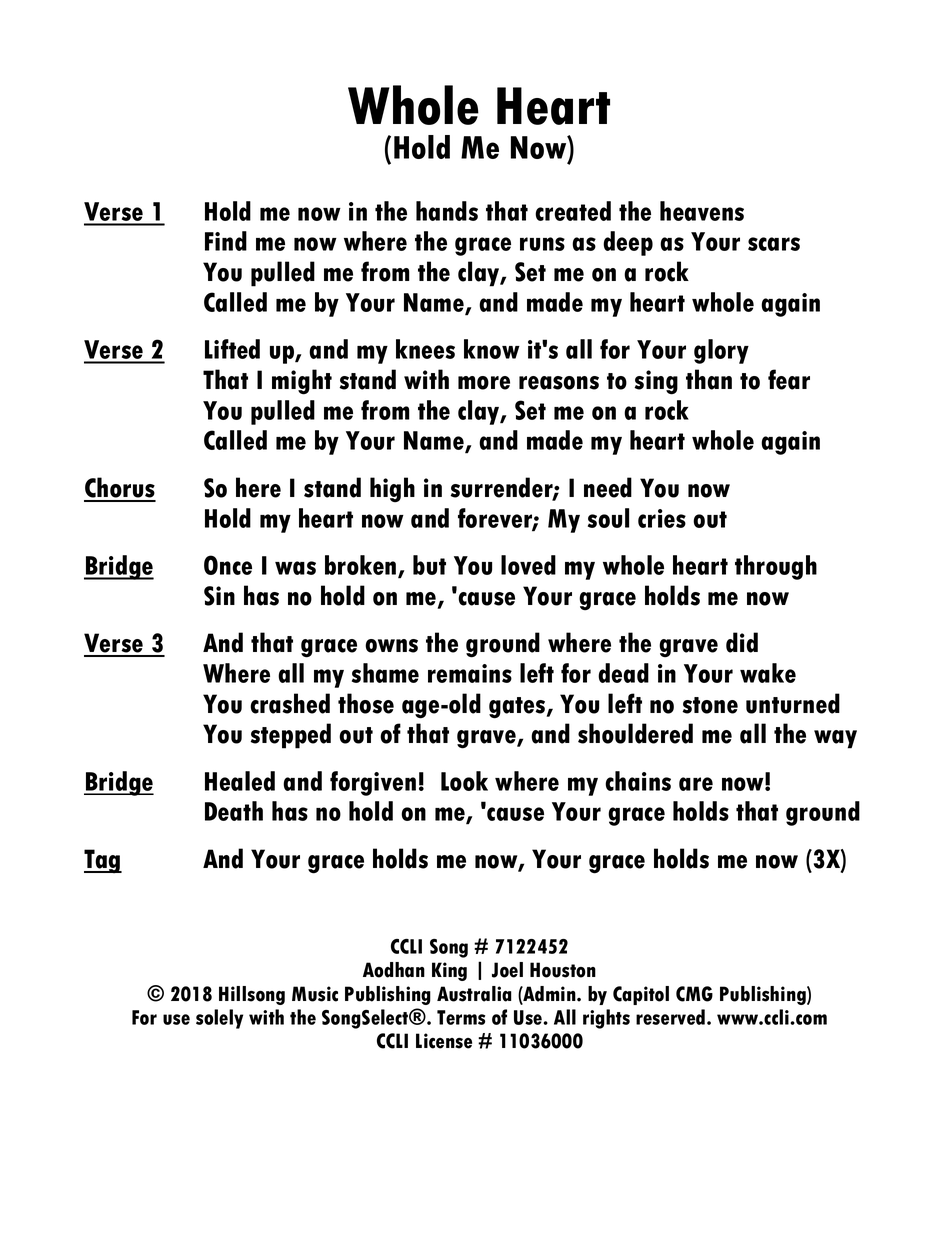 The height and width of the document is (1233, 952). Describe the element at coordinates (696, 784) in the document. I see `are` at that location.
